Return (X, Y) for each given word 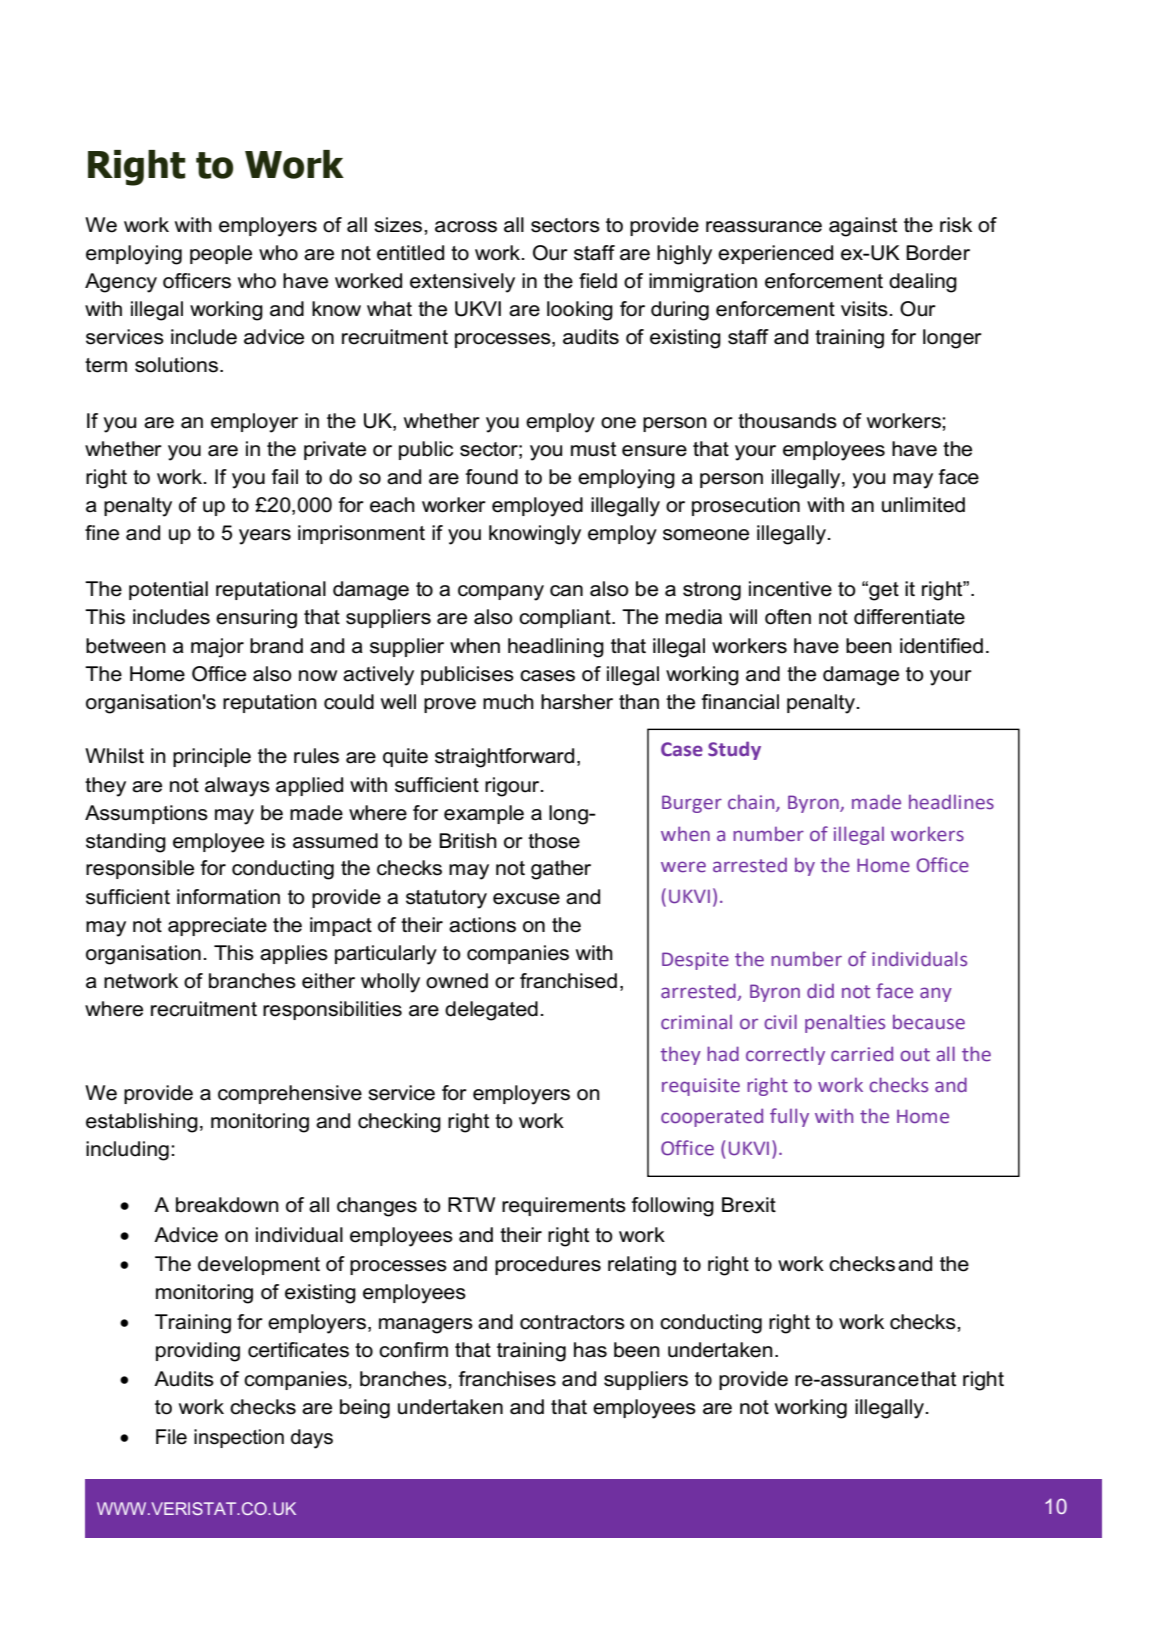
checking (399, 1123)
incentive (790, 589)
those (554, 841)
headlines (951, 802)
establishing (142, 1123)
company (501, 593)
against (863, 227)
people (221, 254)
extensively (462, 283)
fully (789, 1117)
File (171, 1437)
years (265, 537)
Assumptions (146, 814)
